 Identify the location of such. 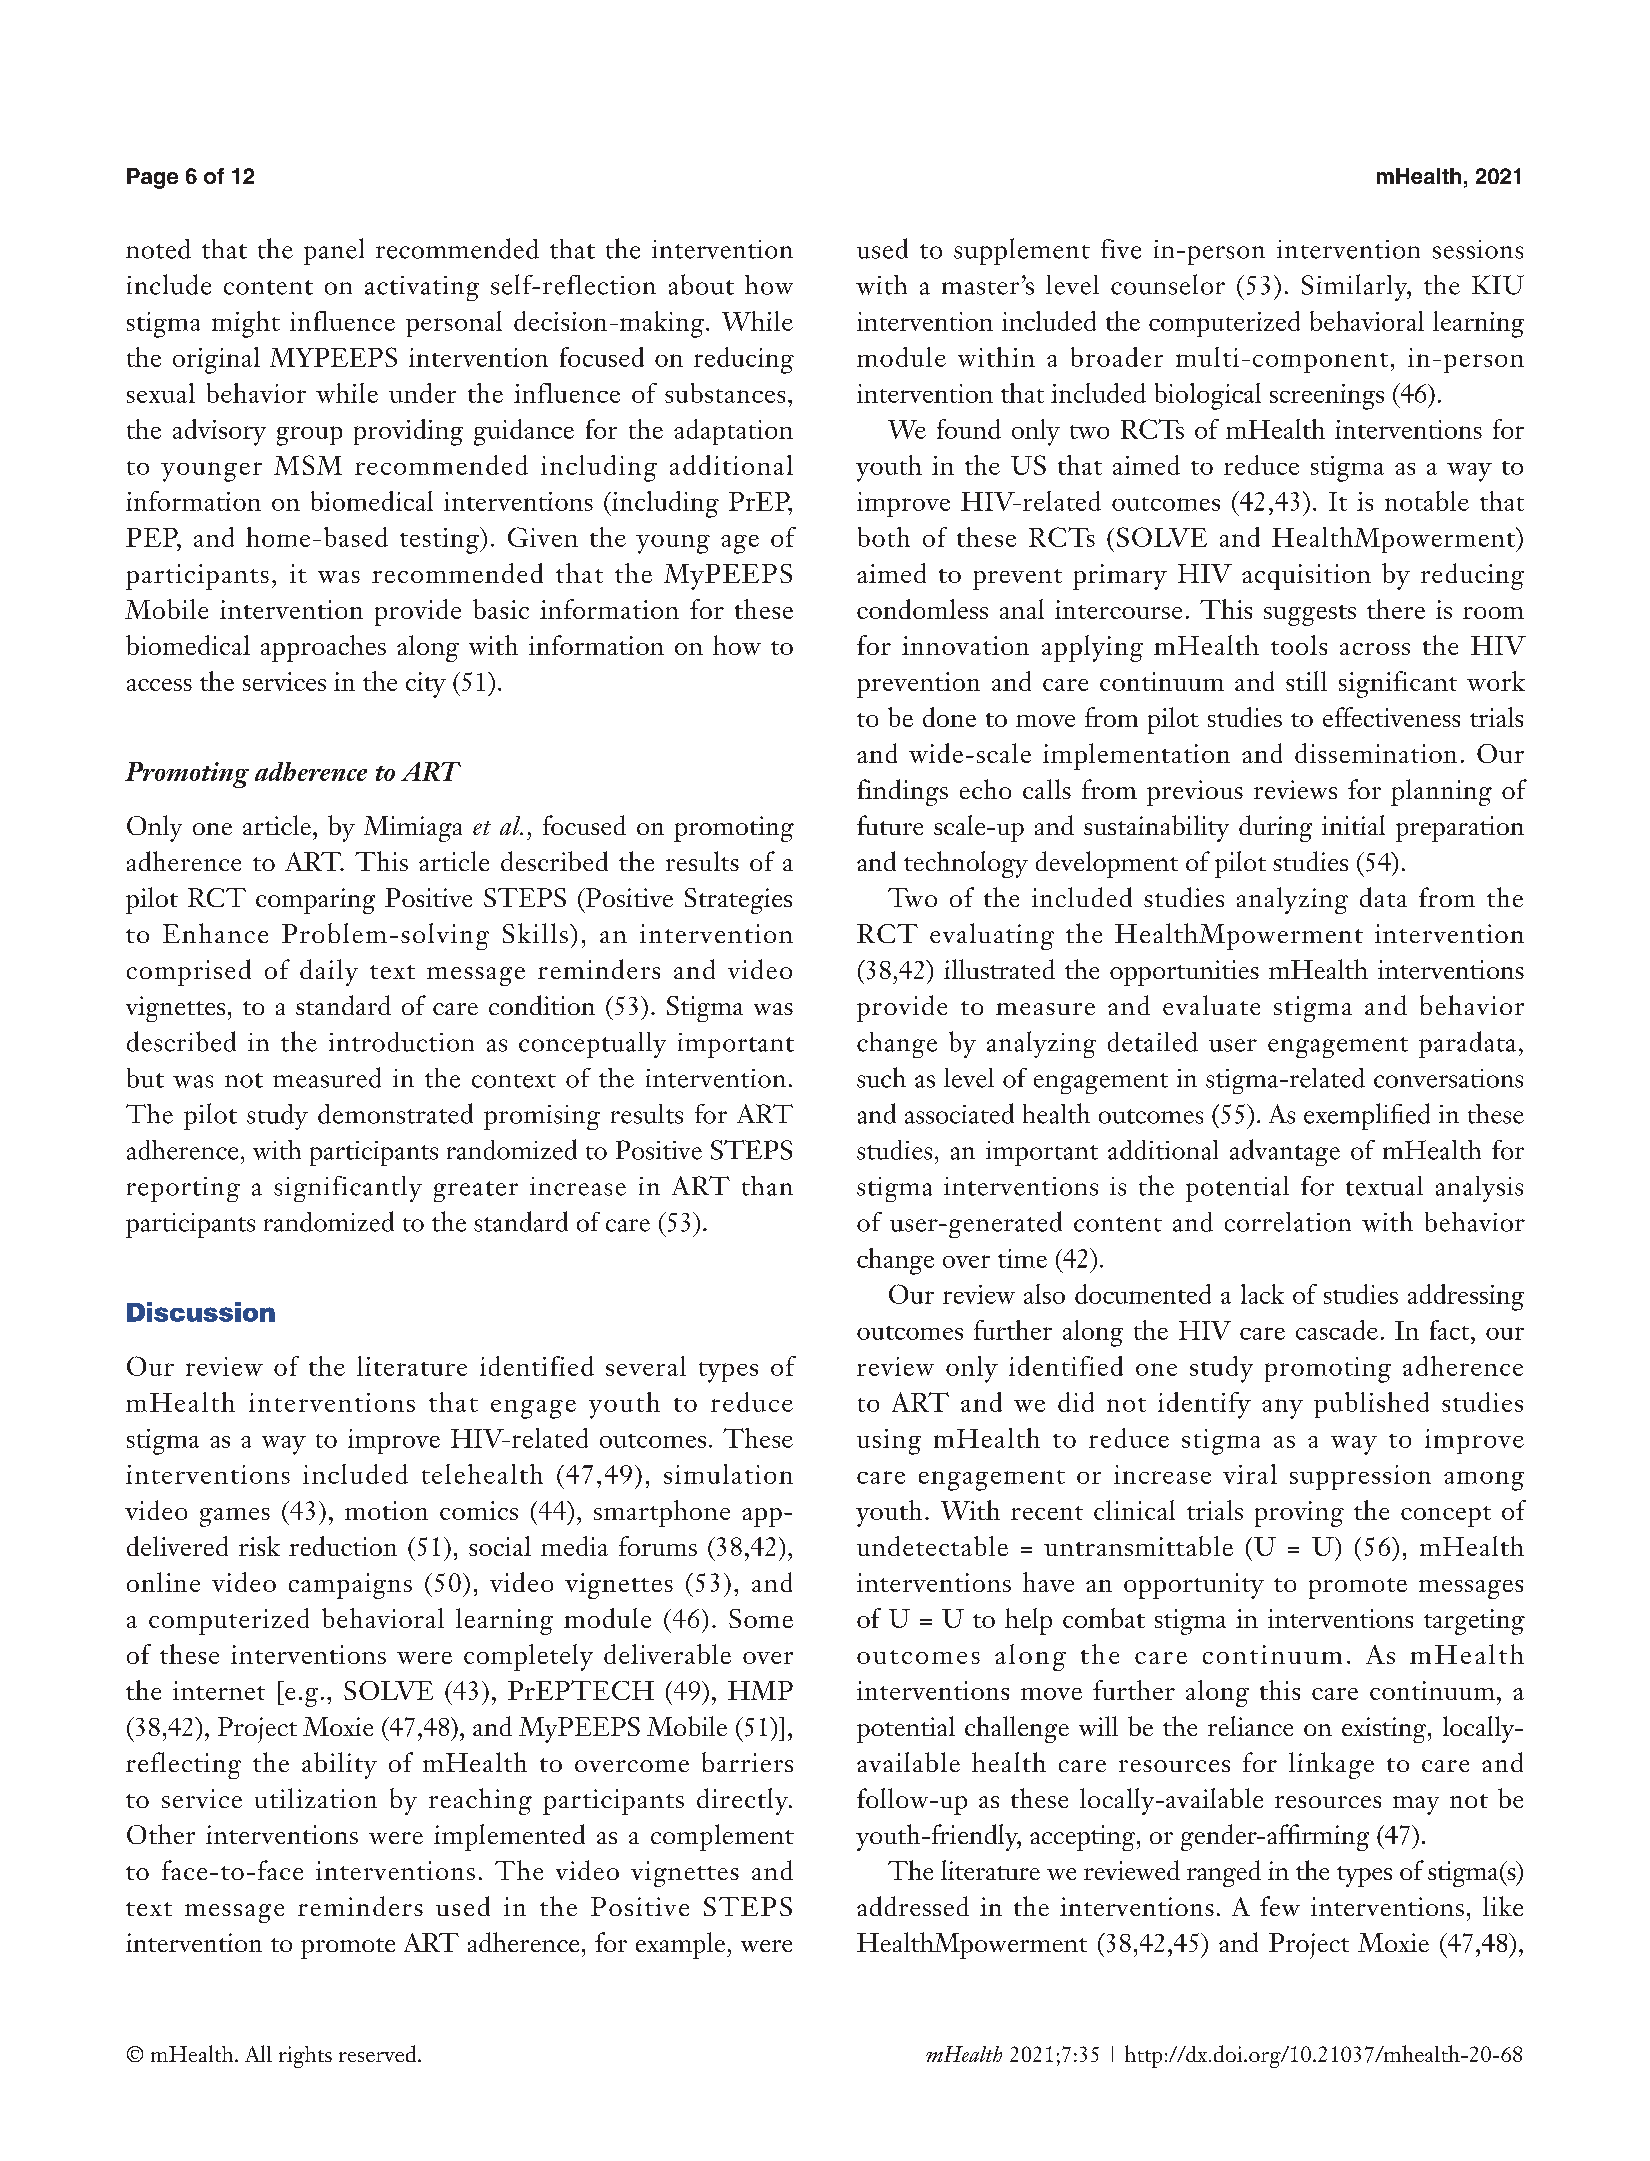
(881, 1077).
